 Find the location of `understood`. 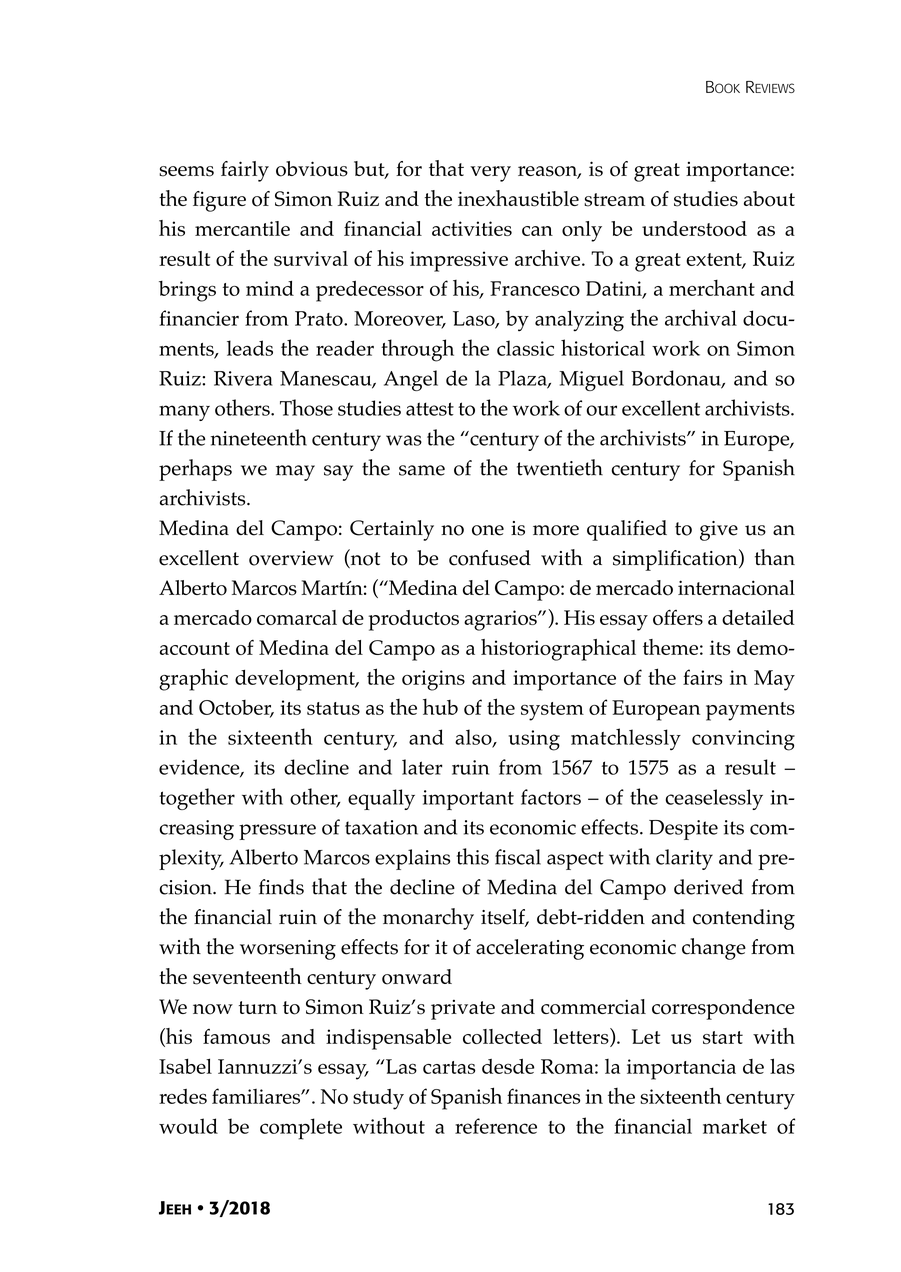

understood is located at coordinates (694, 228).
